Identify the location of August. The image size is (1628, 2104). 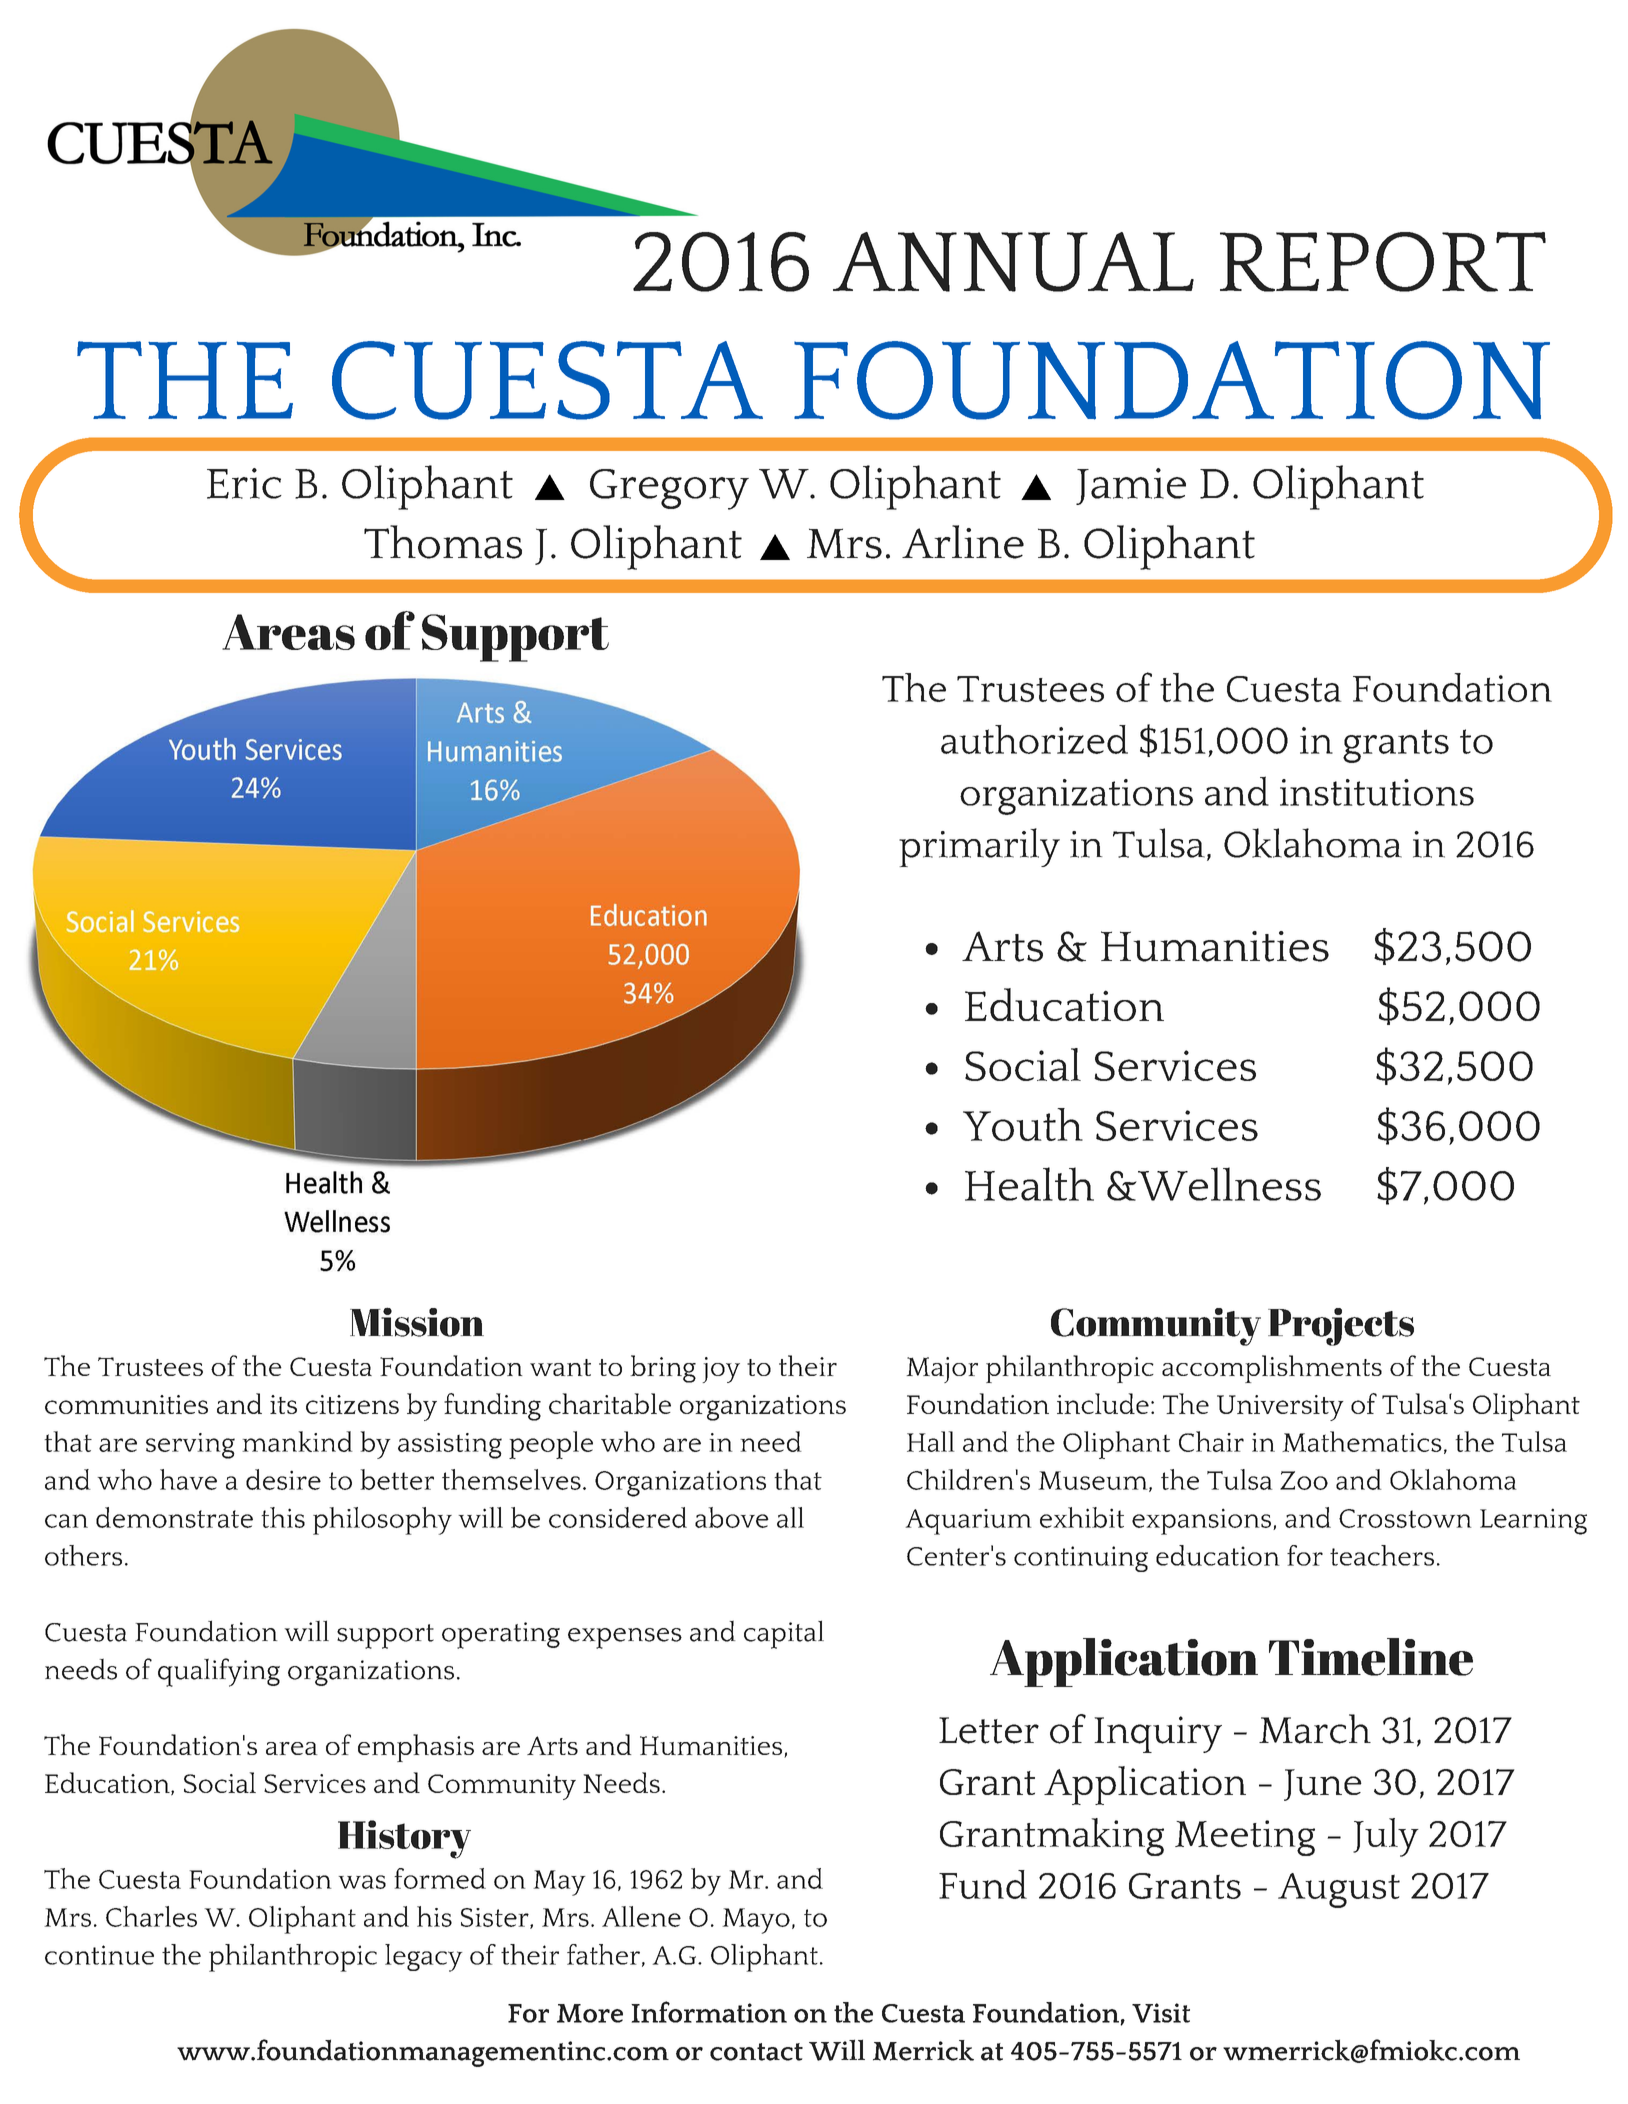
(1339, 1890).
